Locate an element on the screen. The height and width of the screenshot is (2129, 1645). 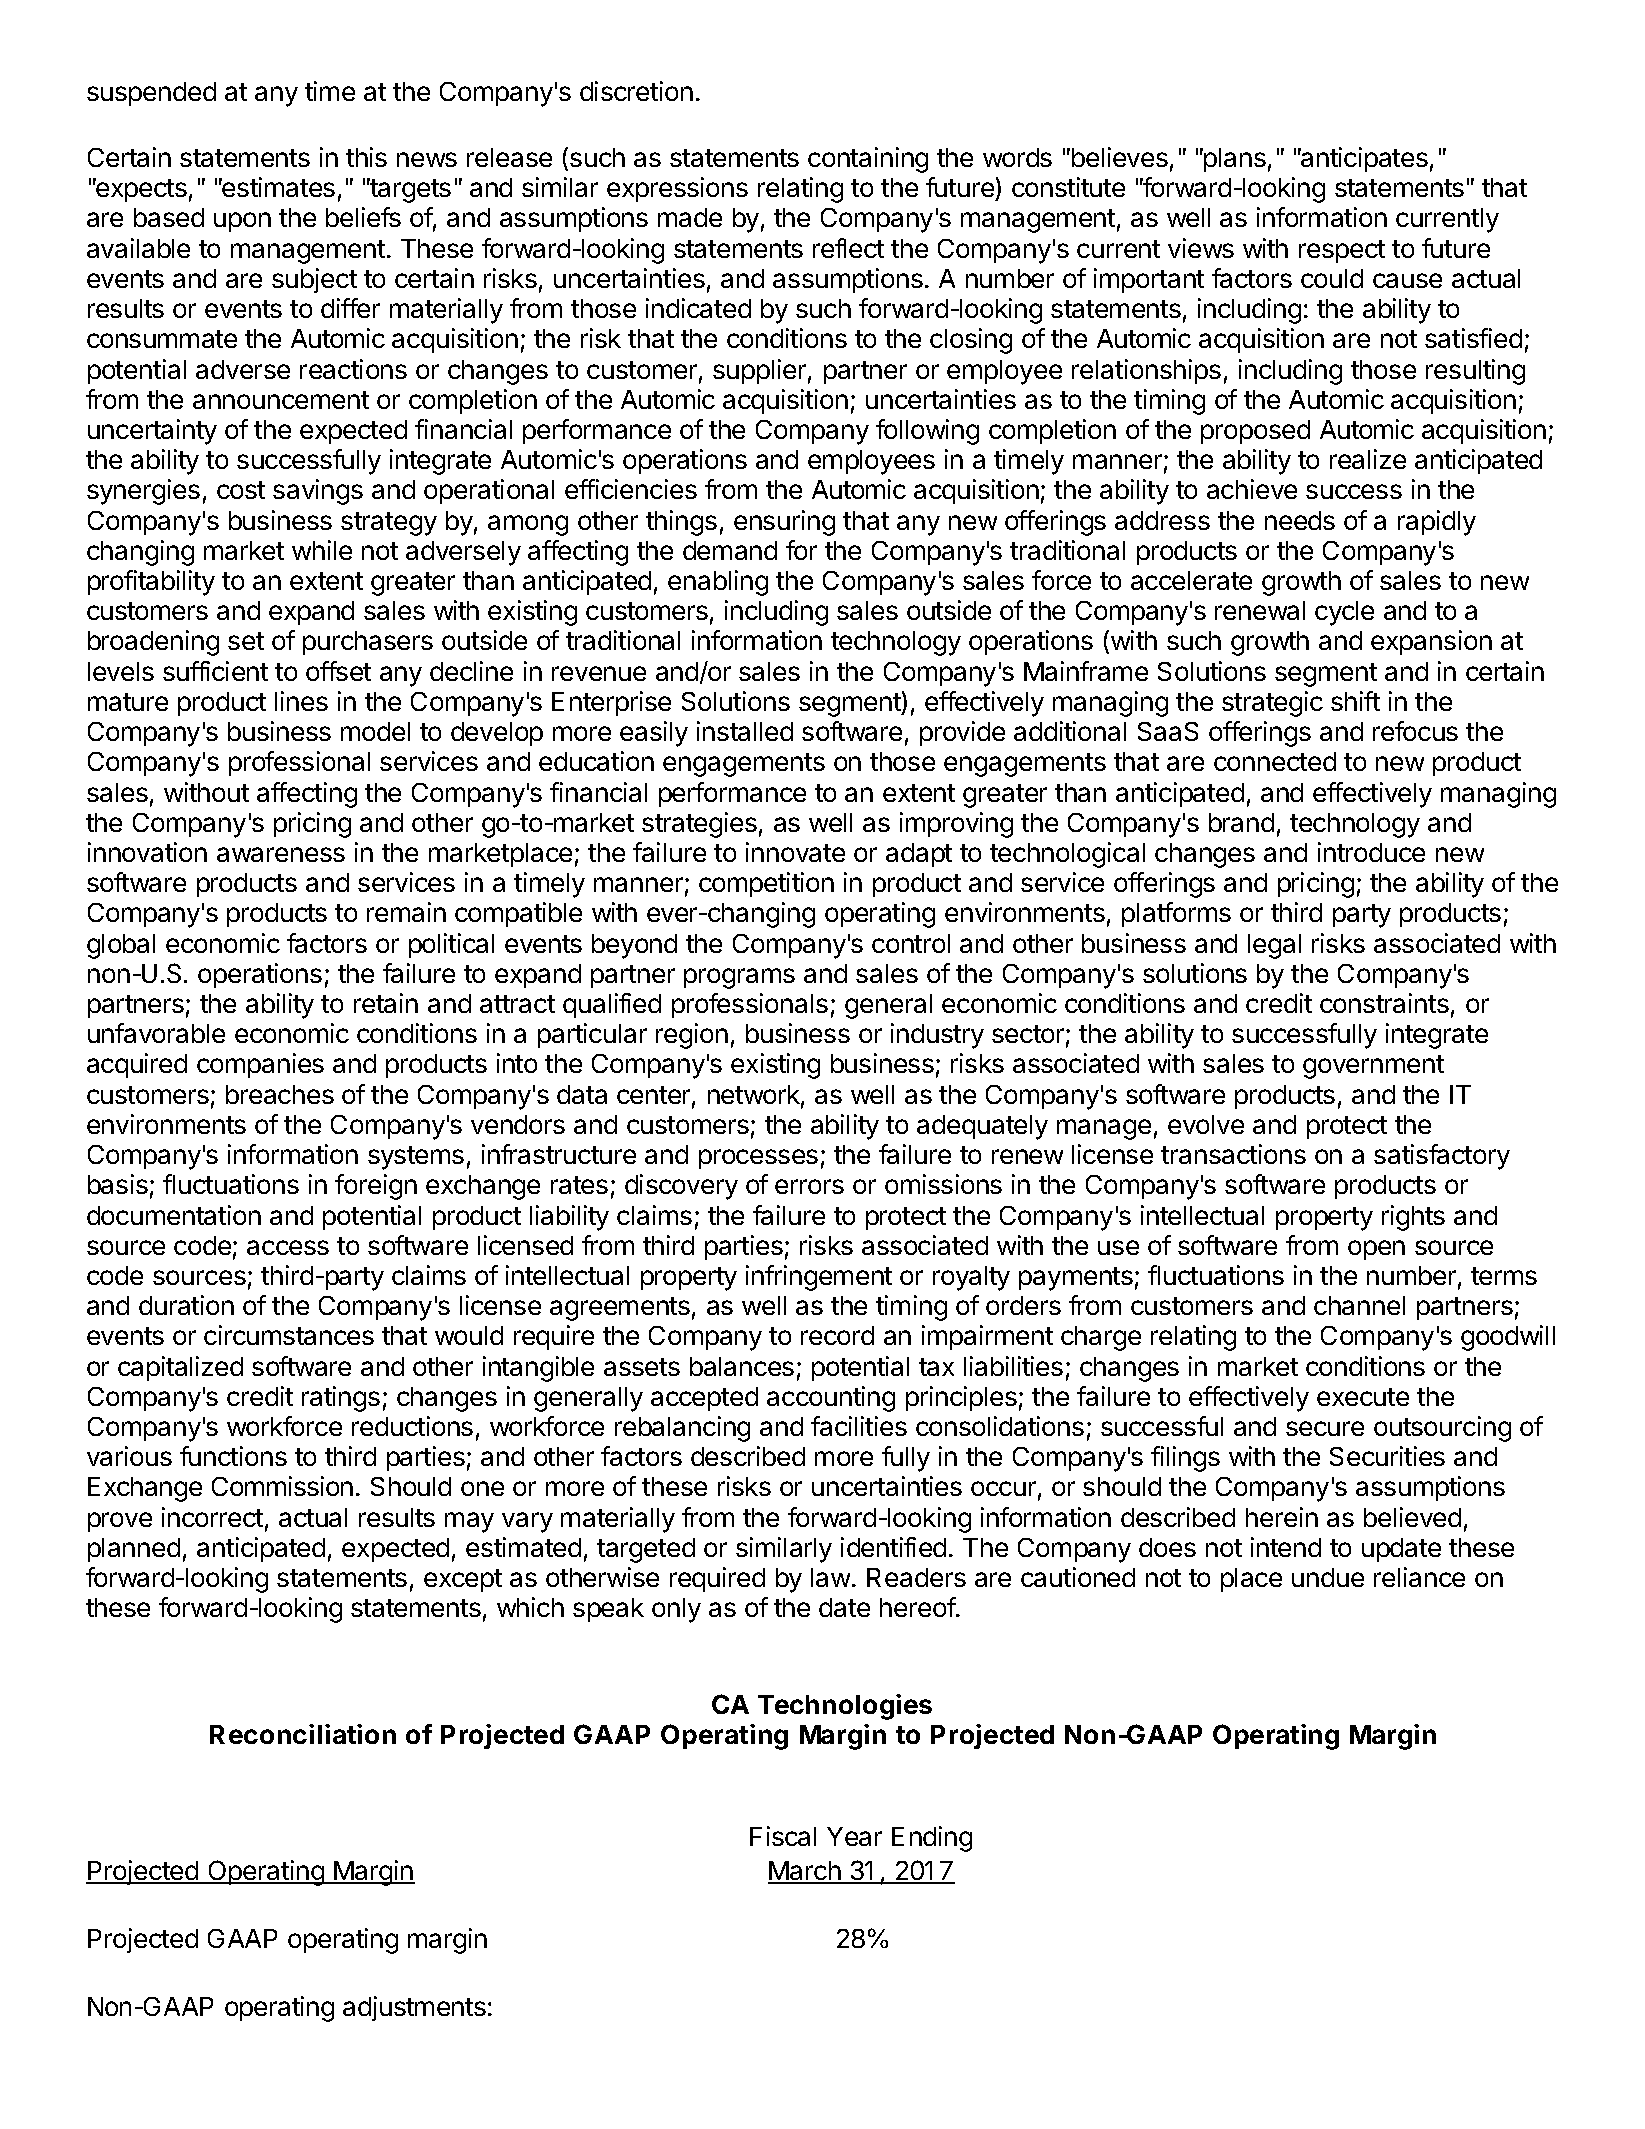
containing is located at coordinates (868, 160).
